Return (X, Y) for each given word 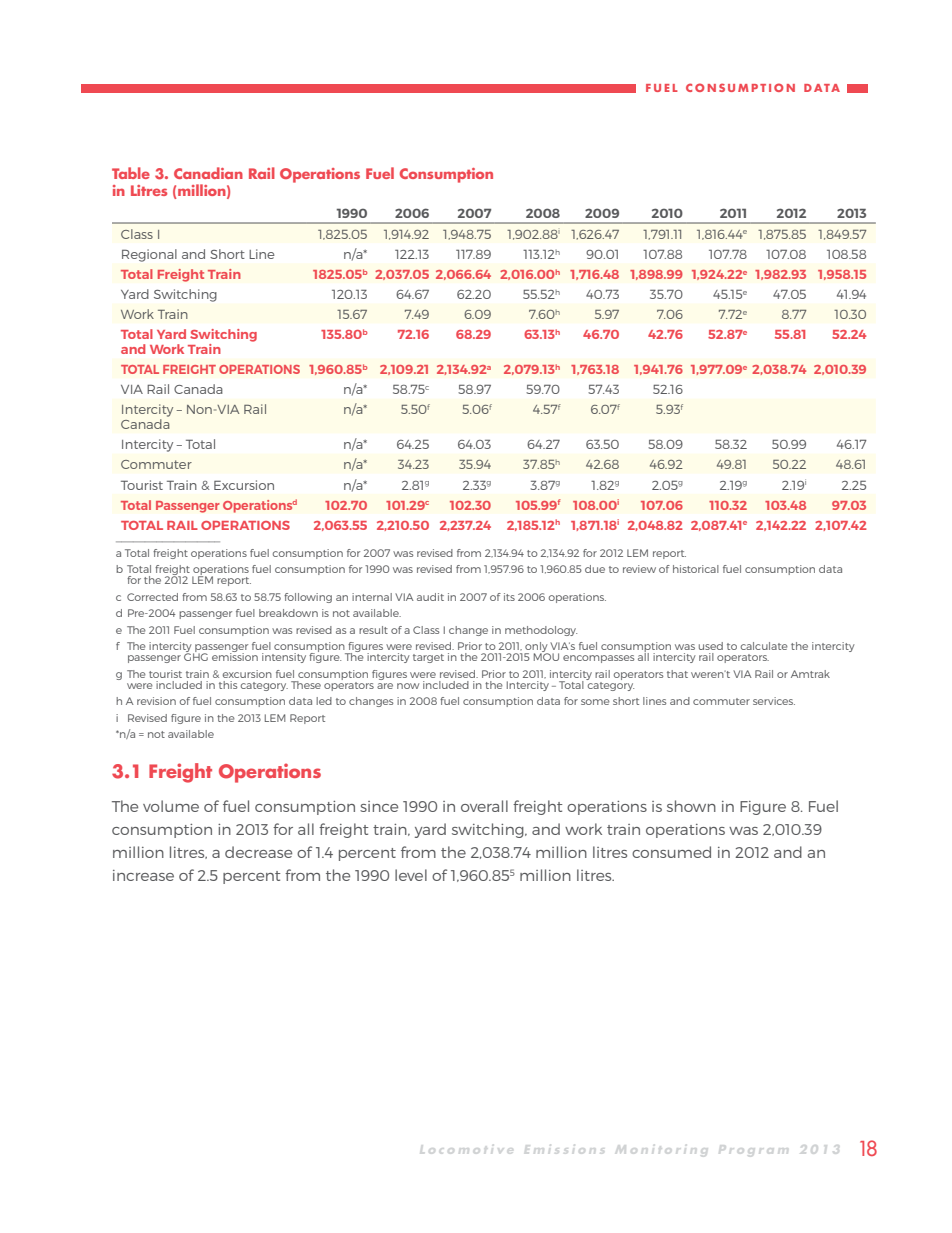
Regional (149, 255)
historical (696, 569)
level (411, 875)
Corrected (152, 597)
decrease (258, 852)
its (509, 597)
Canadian (208, 173)
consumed (671, 852)
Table (131, 173)
